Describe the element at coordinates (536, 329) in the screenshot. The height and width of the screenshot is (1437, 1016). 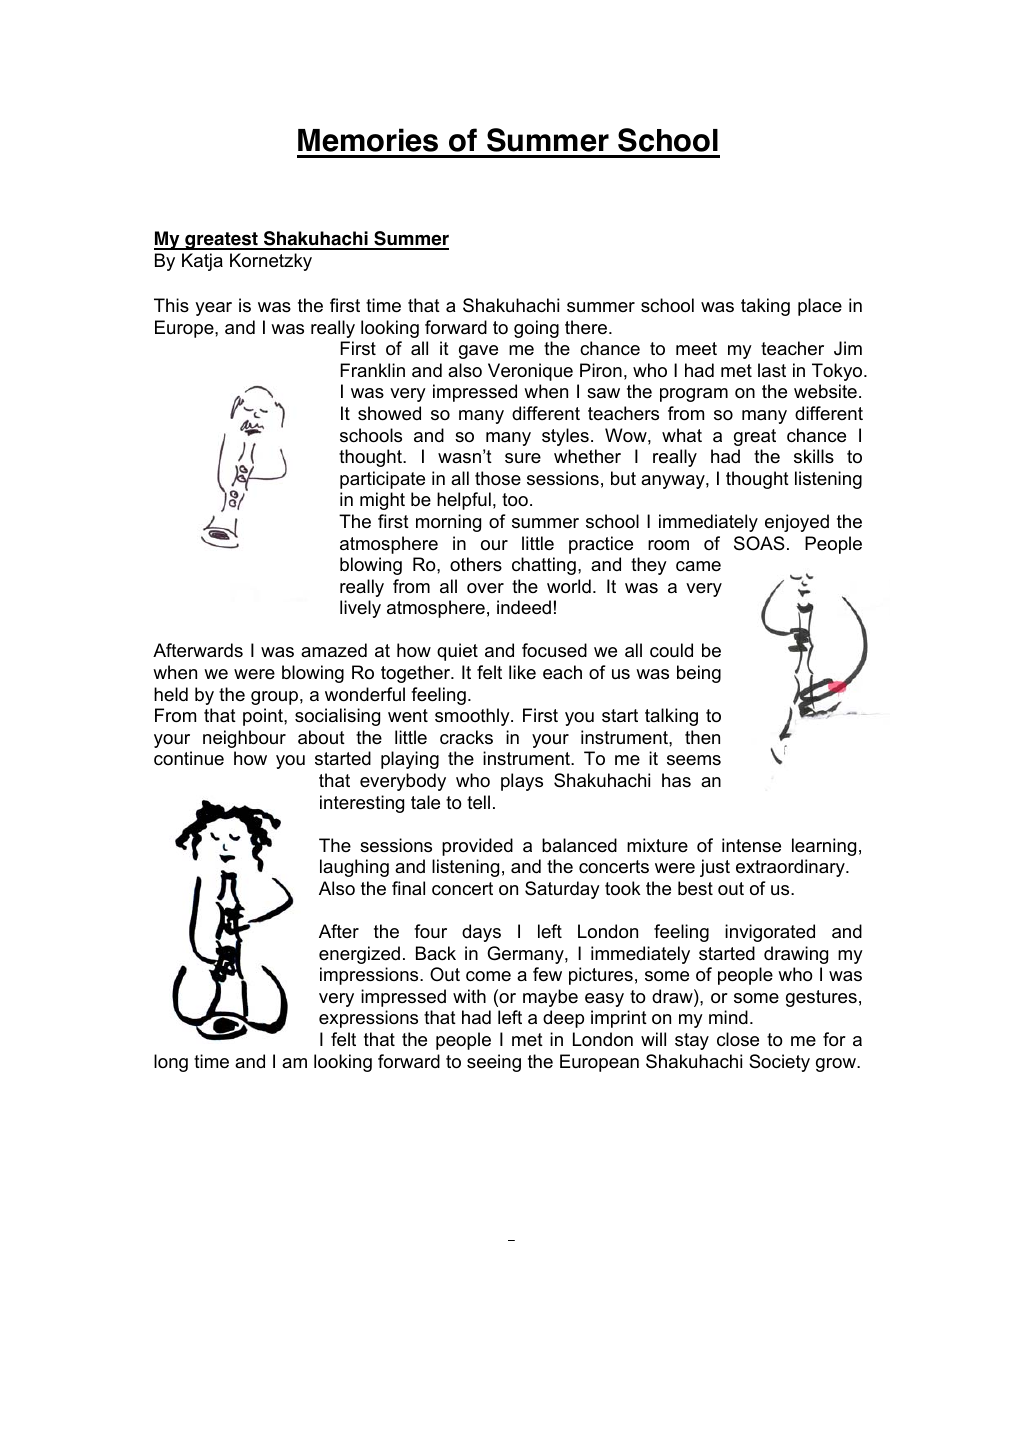
I see `going` at that location.
